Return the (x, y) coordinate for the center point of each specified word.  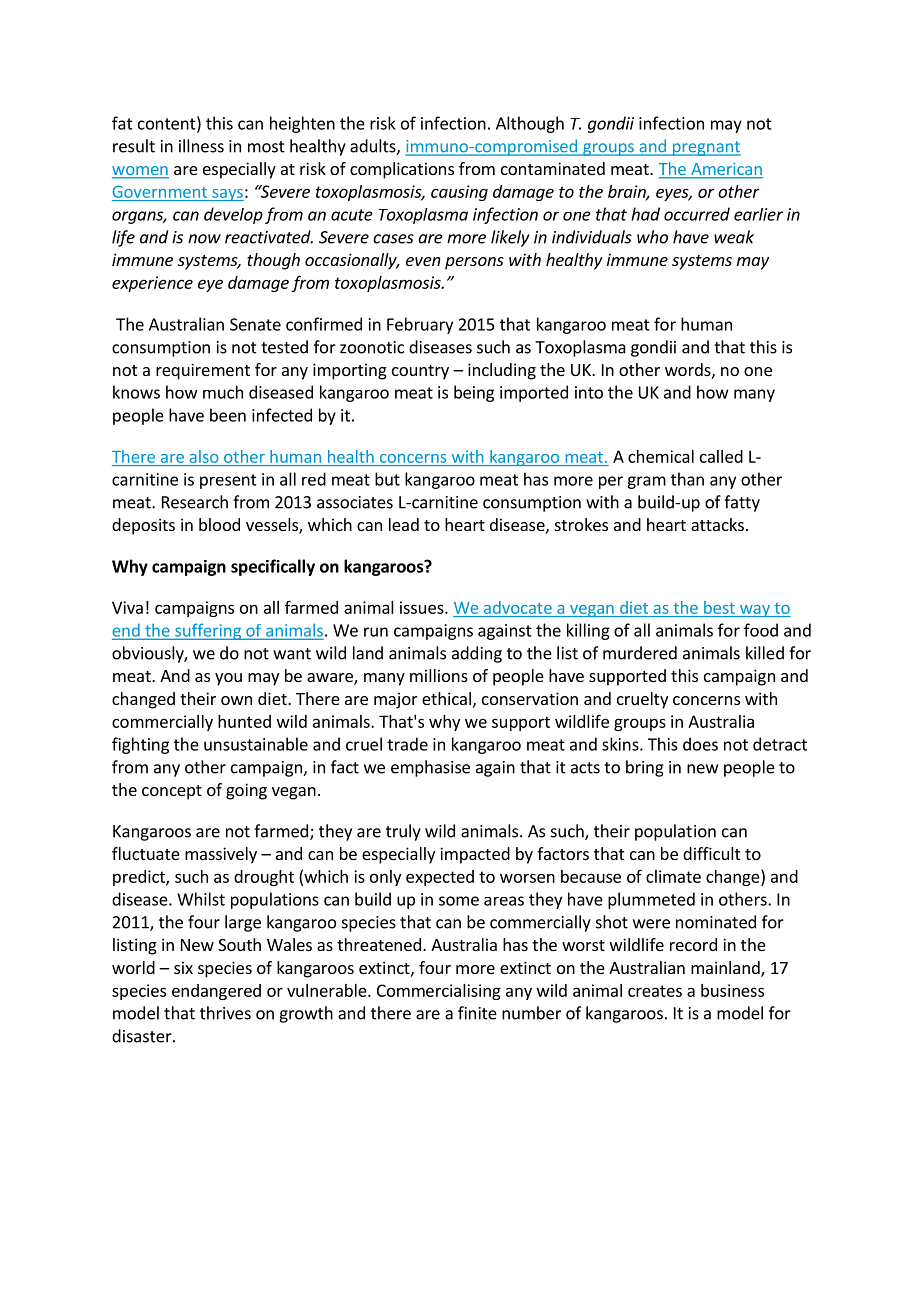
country (420, 372)
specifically (273, 567)
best (719, 607)
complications (402, 170)
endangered (216, 992)
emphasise (430, 768)
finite (477, 1013)
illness (201, 146)
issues (423, 607)
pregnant (705, 148)
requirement (203, 371)
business (732, 990)
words (689, 370)
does (700, 744)
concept (172, 792)
